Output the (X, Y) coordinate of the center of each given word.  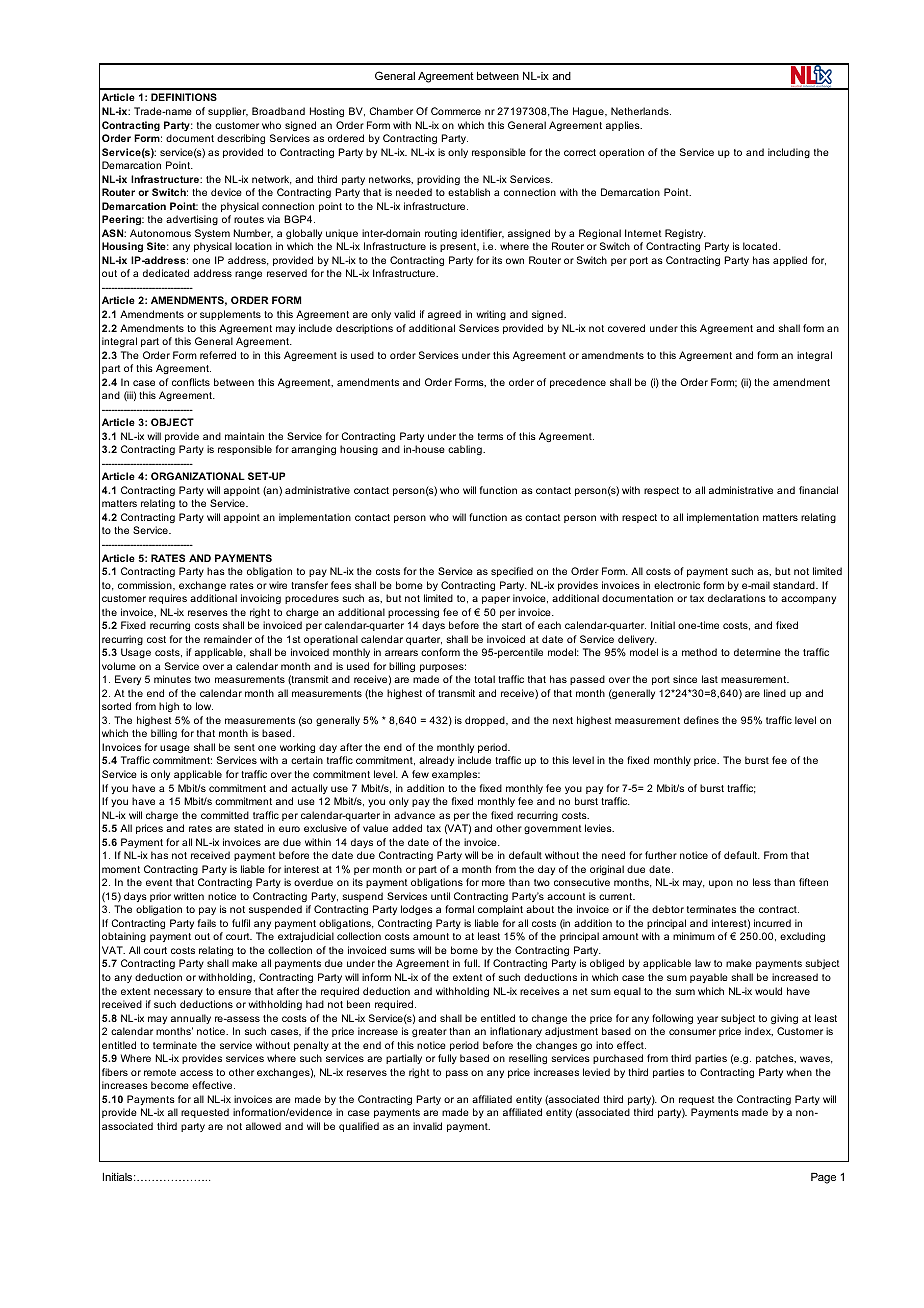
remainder (228, 639)
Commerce (456, 111)
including (789, 153)
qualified (359, 1127)
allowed (263, 1126)
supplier (228, 112)
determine (757, 652)
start (512, 625)
